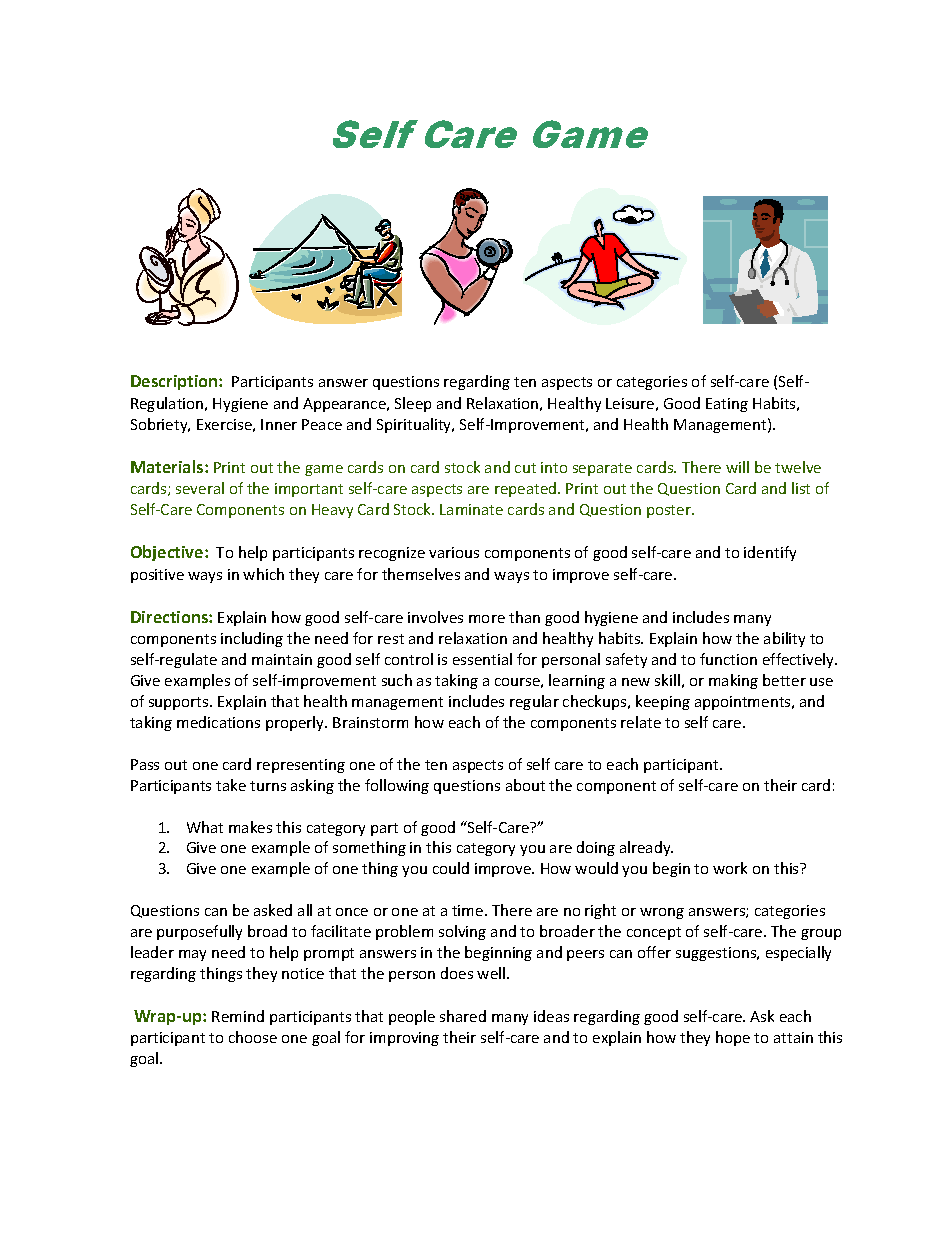 The height and width of the document is (1233, 952). What do you see at coordinates (413, 404) in the document?
I see `Sleep` at bounding box center [413, 404].
